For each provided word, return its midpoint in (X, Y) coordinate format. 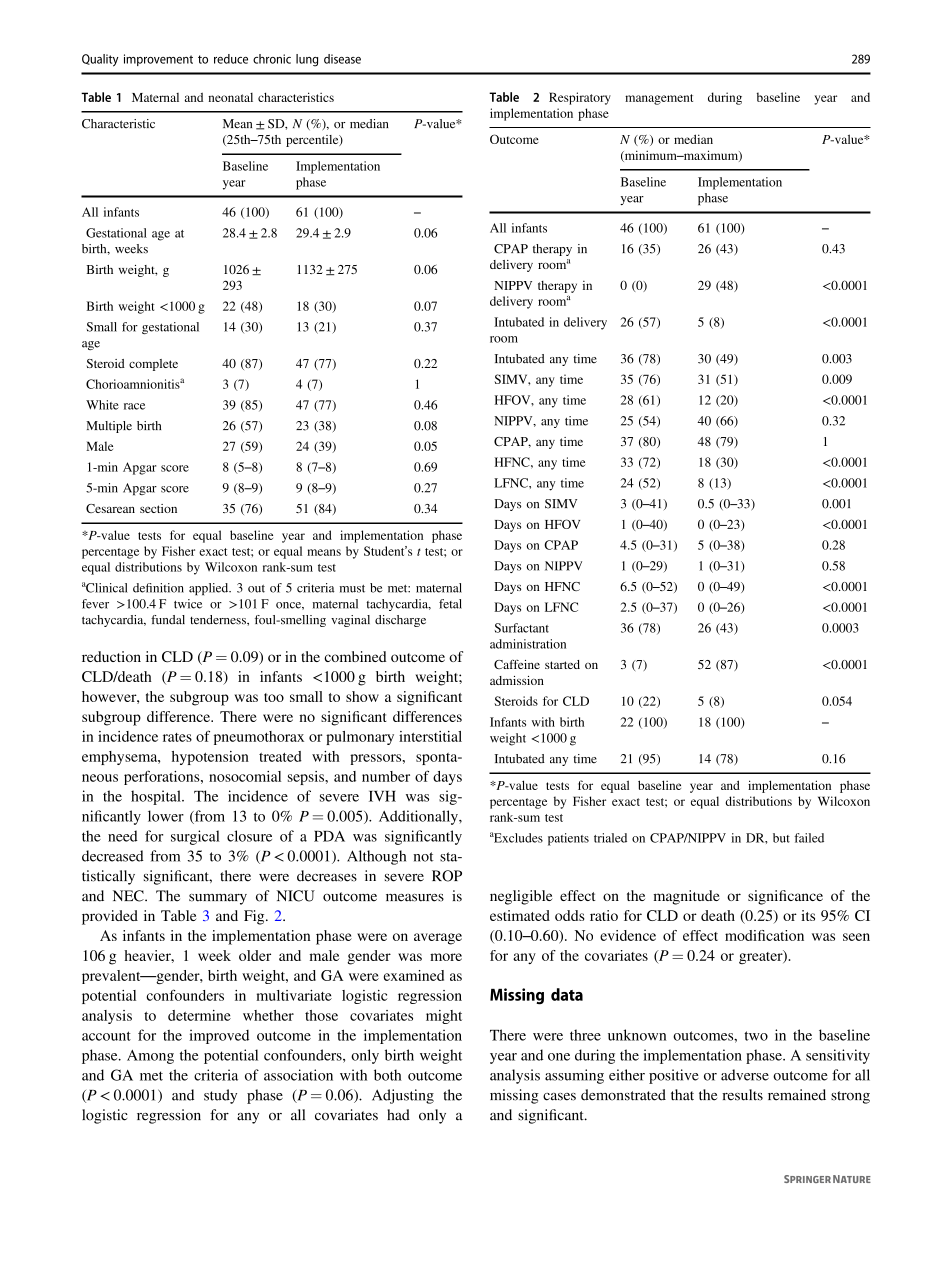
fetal (450, 604)
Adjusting (403, 1096)
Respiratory (580, 98)
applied (210, 589)
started (562, 664)
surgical (195, 837)
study (220, 1096)
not (423, 857)
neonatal (230, 97)
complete (153, 365)
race (134, 406)
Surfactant (522, 628)
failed (809, 838)
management (659, 99)
